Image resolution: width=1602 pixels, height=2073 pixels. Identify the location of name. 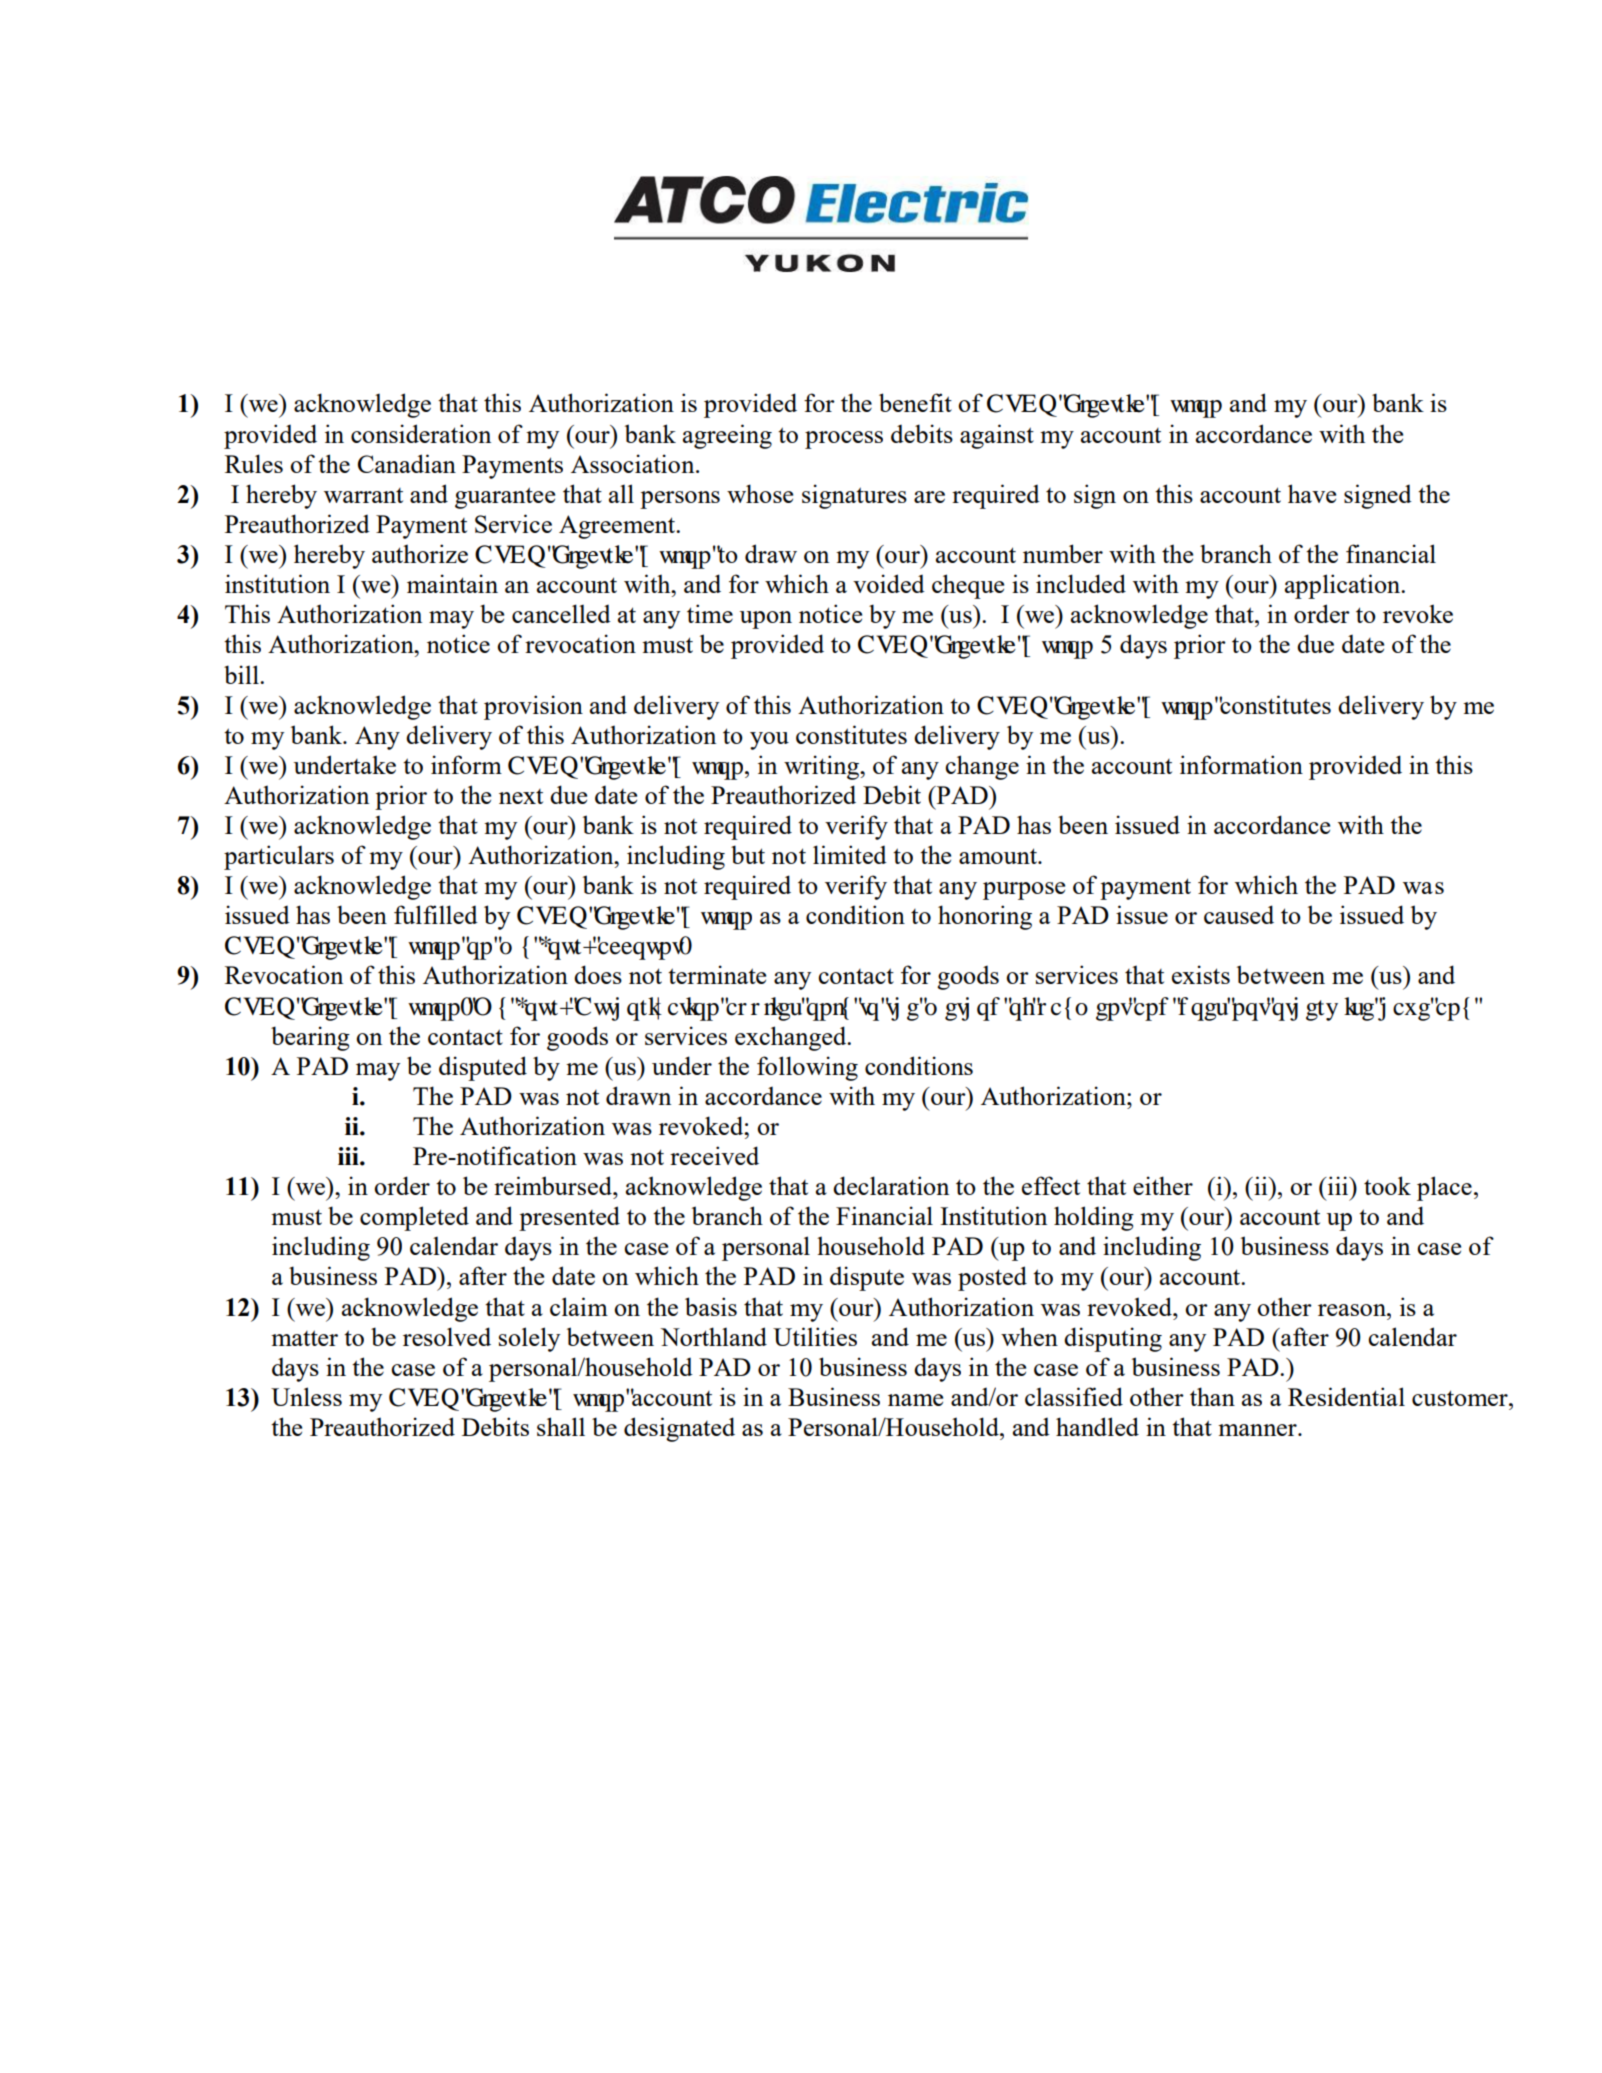
(915, 1400).
